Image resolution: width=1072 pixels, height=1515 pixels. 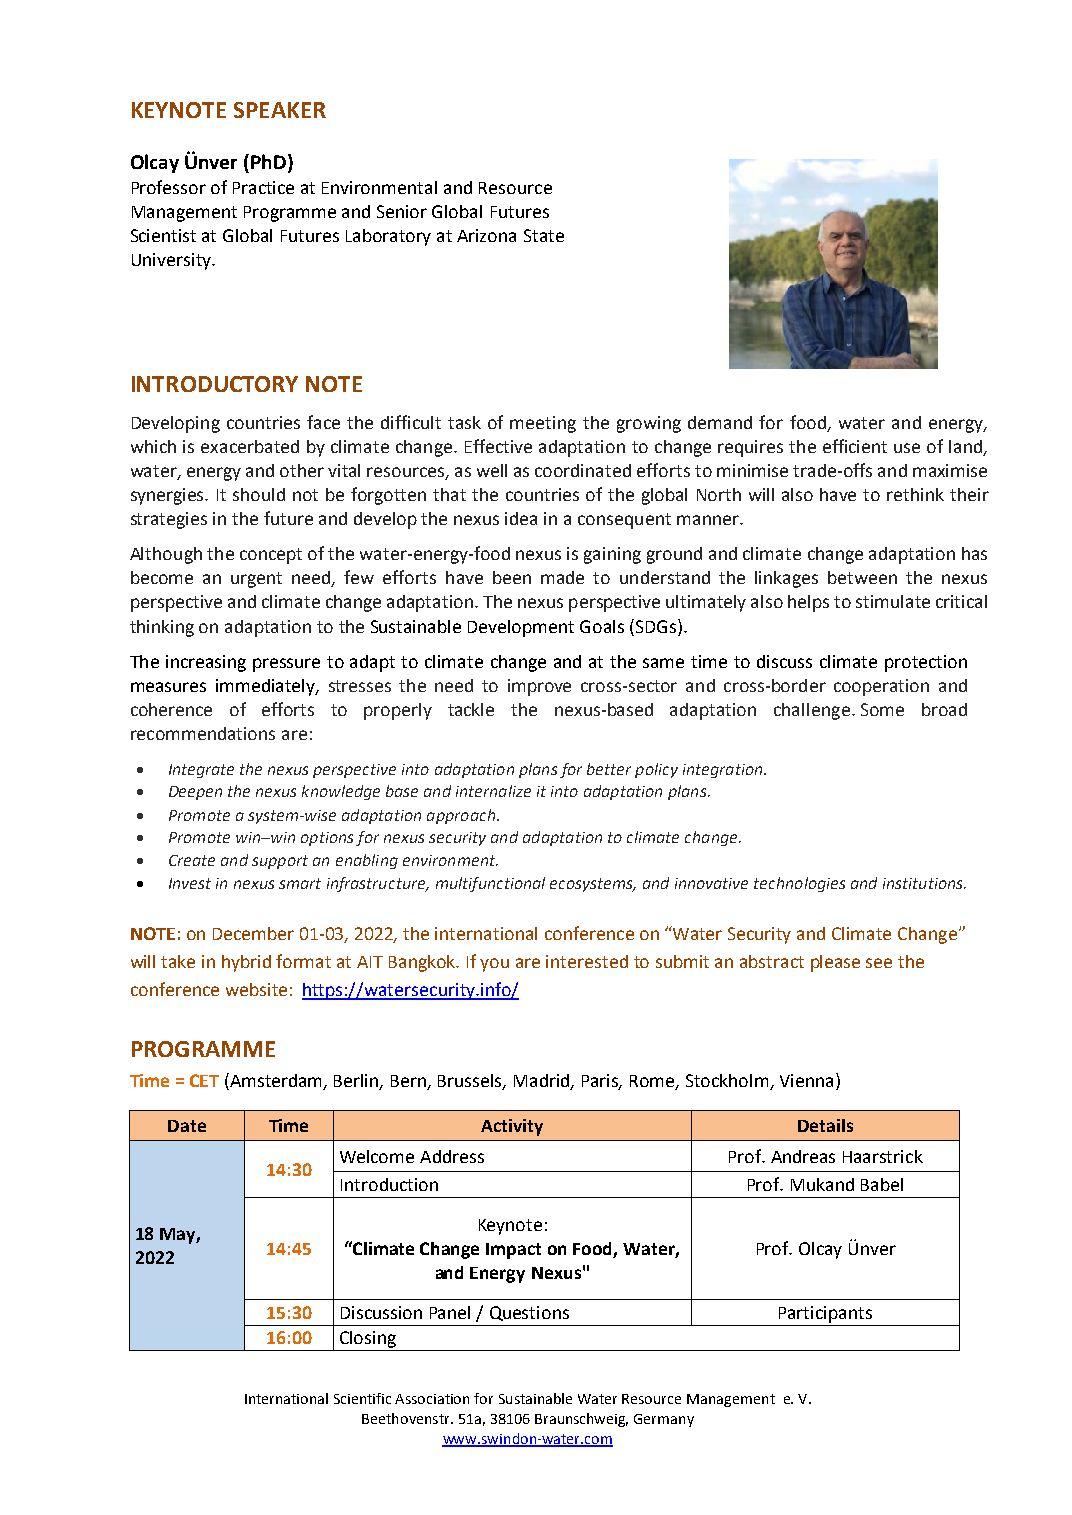 I want to click on Goals, so click(x=602, y=626).
